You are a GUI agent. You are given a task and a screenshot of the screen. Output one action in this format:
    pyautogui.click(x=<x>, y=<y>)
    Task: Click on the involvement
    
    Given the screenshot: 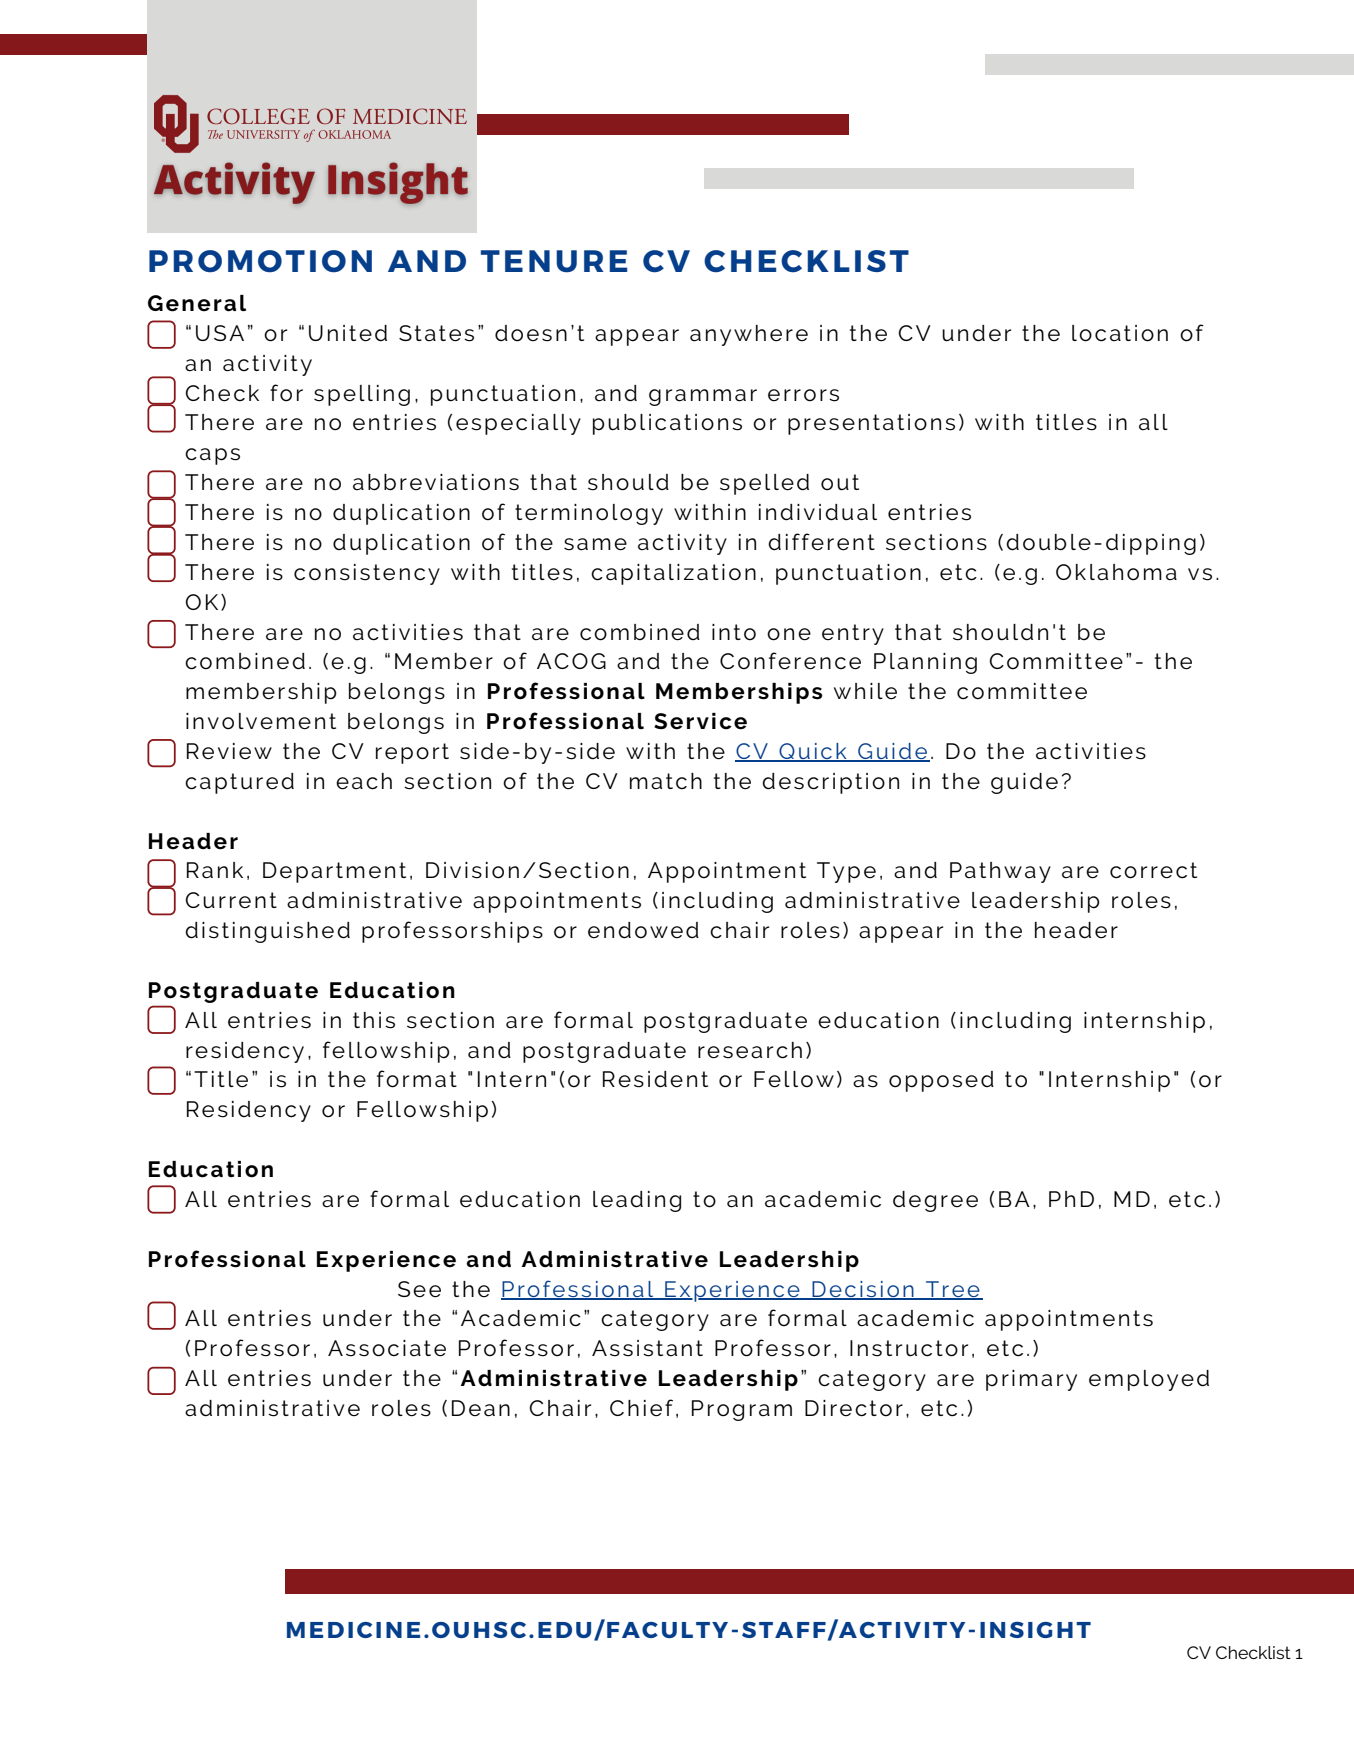 What is the action you would take?
    pyautogui.click(x=261, y=721)
